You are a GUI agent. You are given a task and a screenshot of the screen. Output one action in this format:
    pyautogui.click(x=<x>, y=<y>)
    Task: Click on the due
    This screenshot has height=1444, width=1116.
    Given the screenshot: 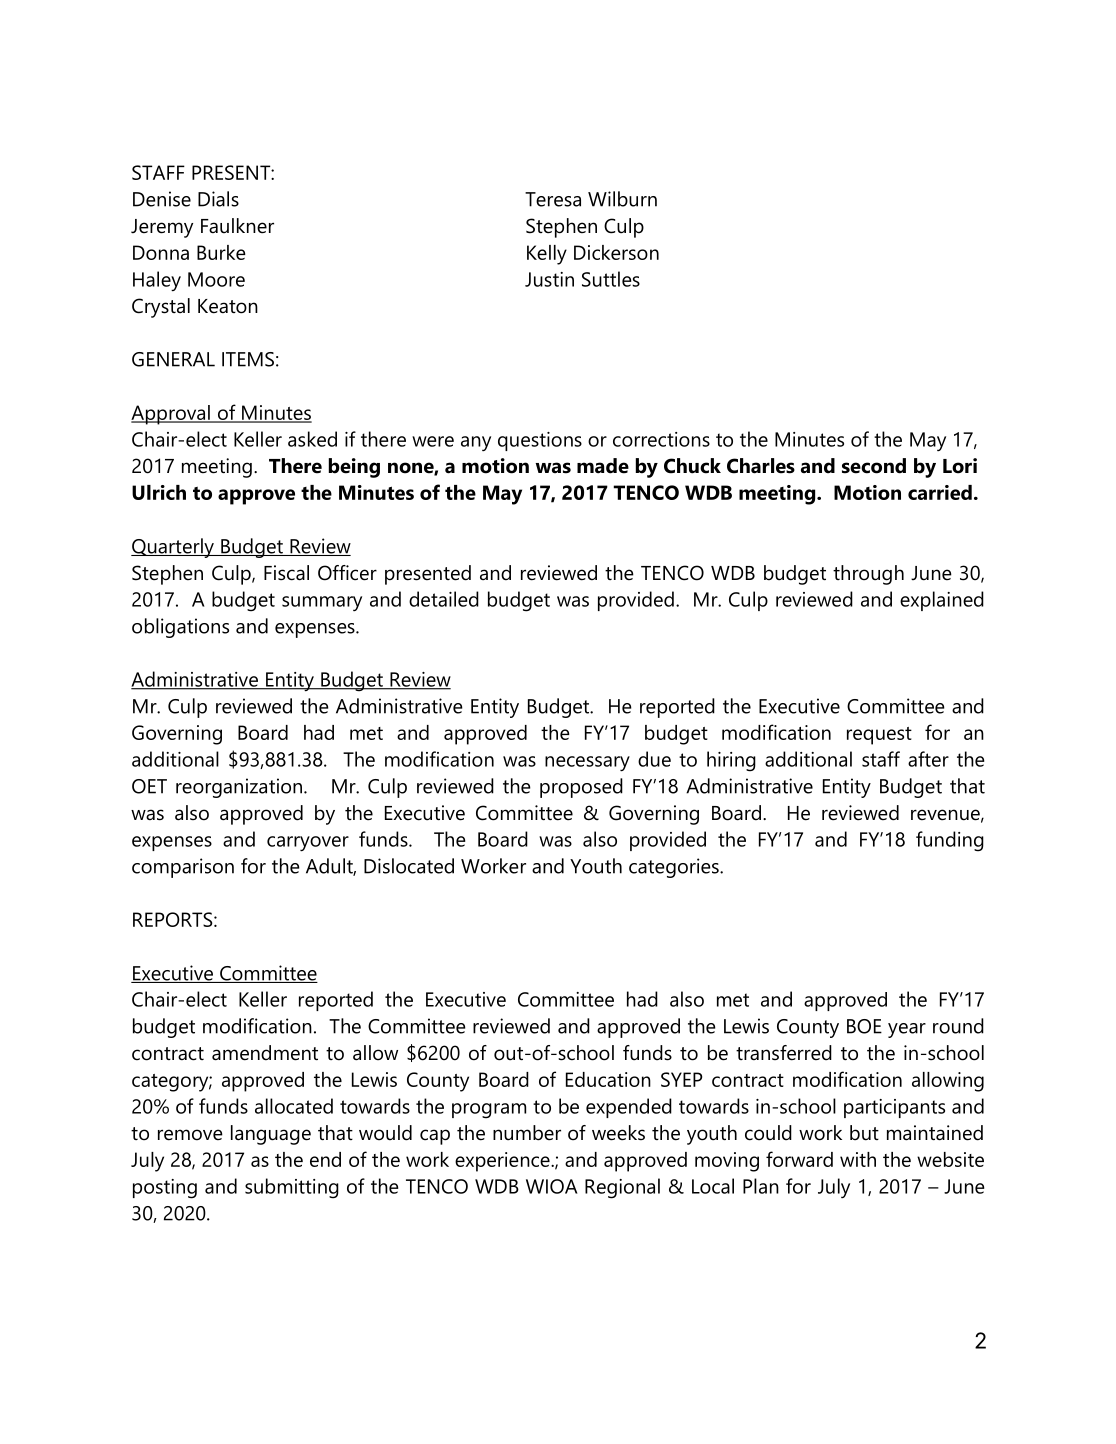 What is the action you would take?
    pyautogui.click(x=654, y=759)
